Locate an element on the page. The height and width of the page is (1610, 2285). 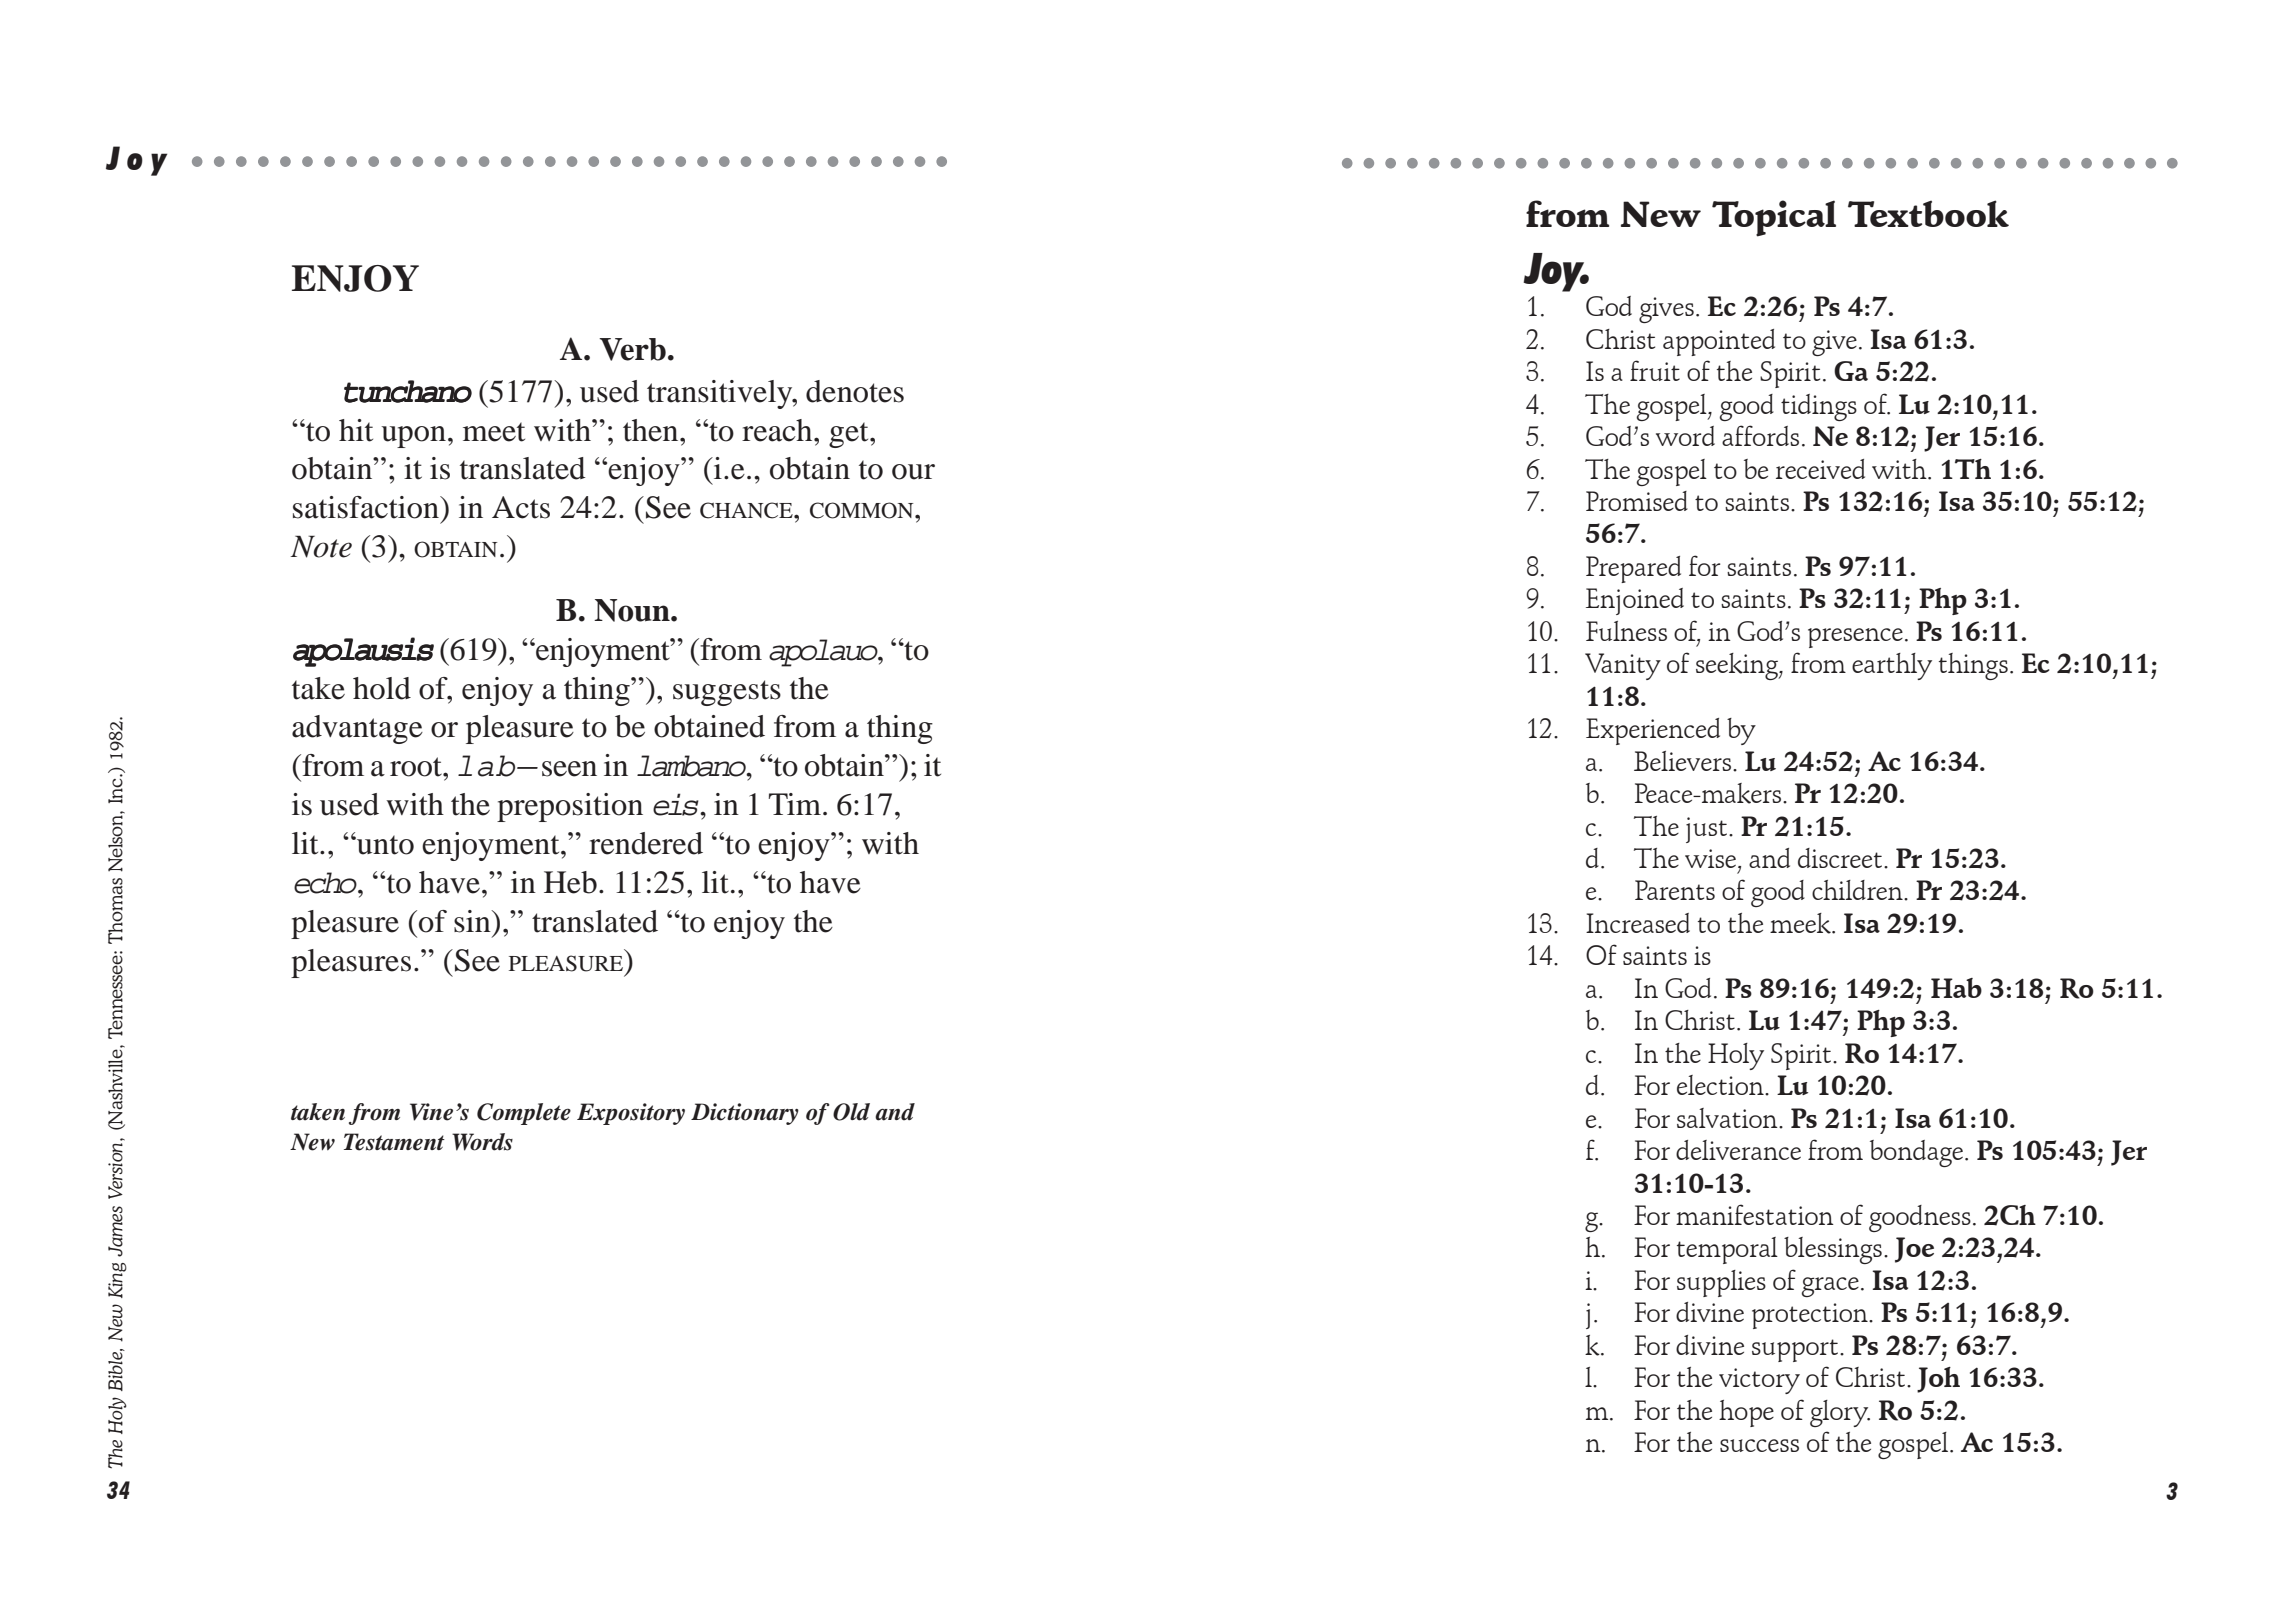
Complete is located at coordinates (524, 1114).
